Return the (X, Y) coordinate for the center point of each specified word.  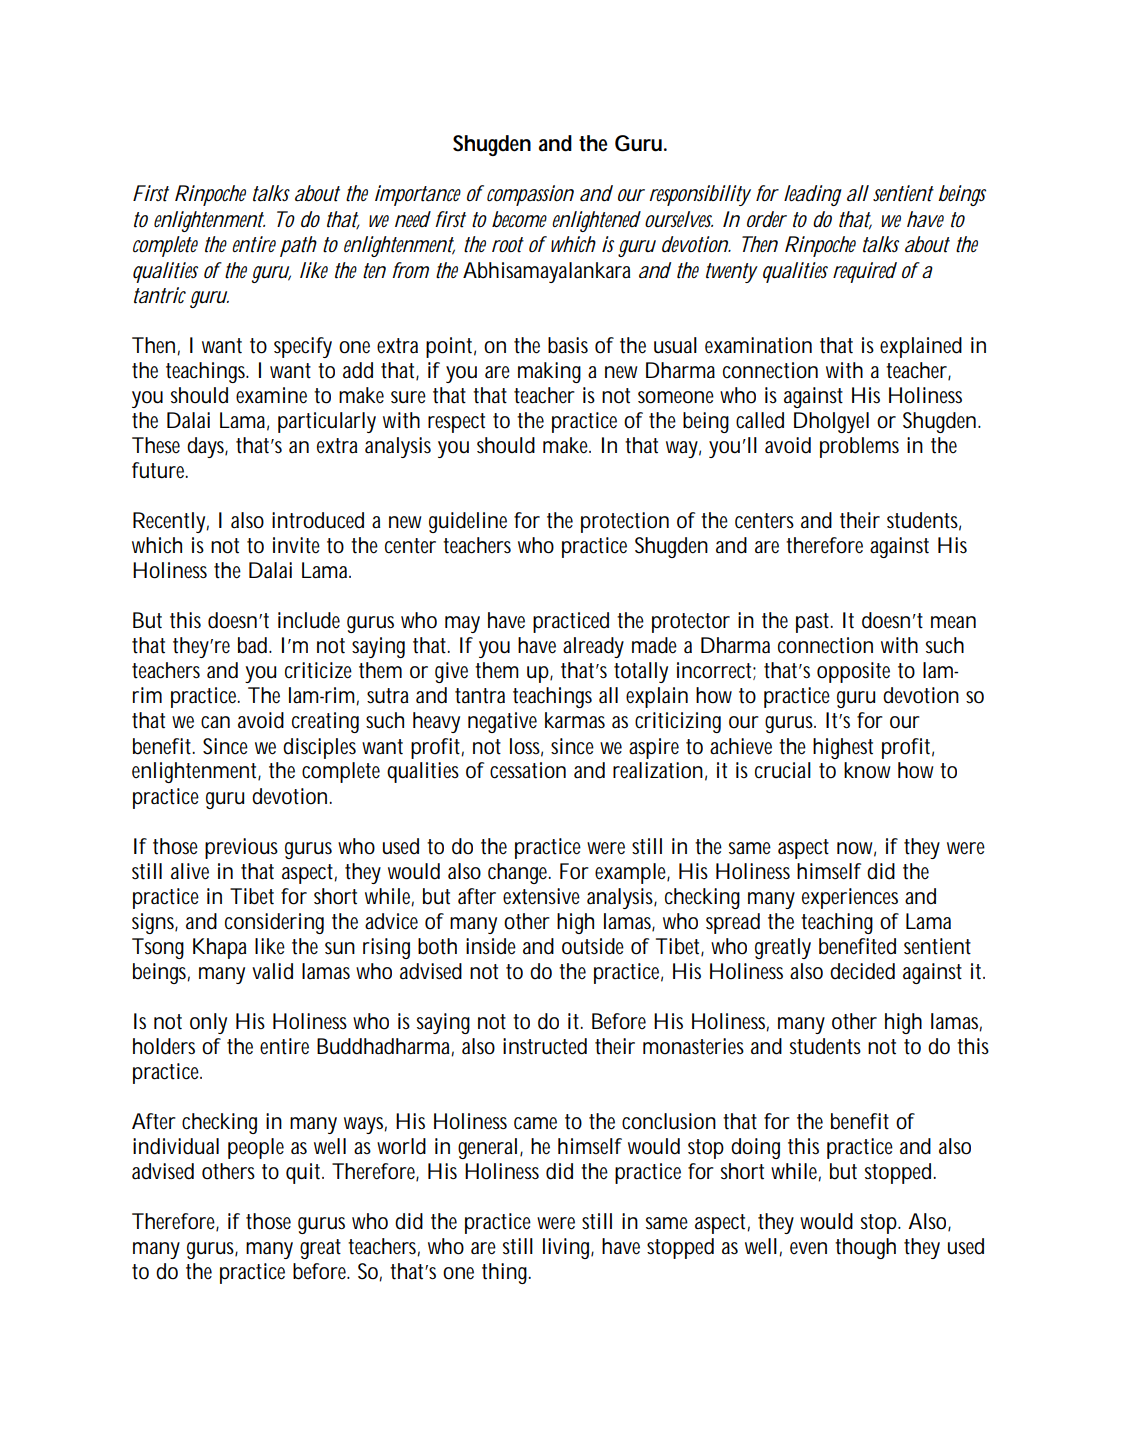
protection (625, 522)
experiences (850, 898)
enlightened (596, 221)
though (865, 1248)
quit (305, 1173)
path (298, 246)
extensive (541, 896)
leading (813, 195)
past (814, 623)
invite (296, 545)
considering (274, 923)
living (568, 1248)
